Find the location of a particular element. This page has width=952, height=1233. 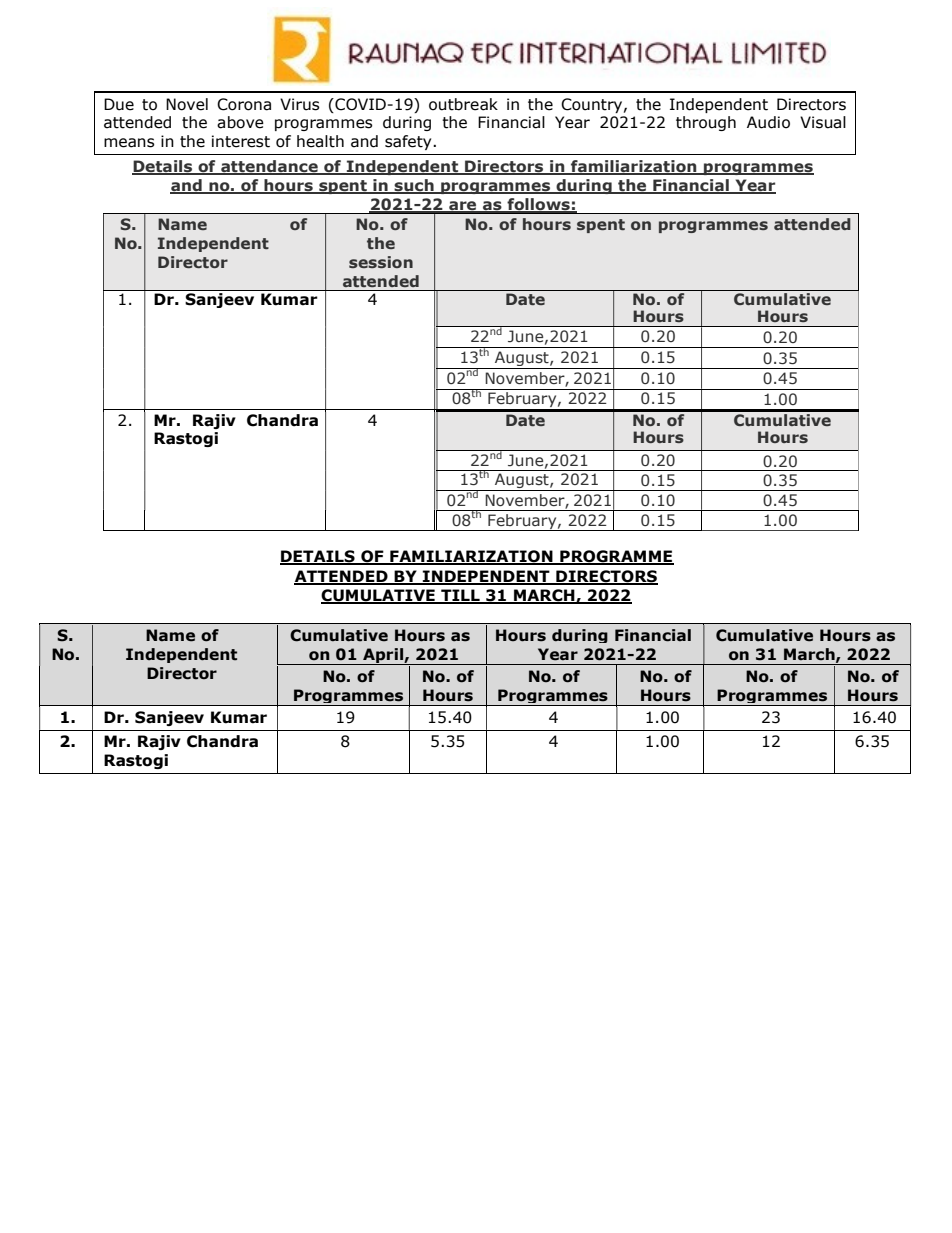

through is located at coordinates (706, 123).
